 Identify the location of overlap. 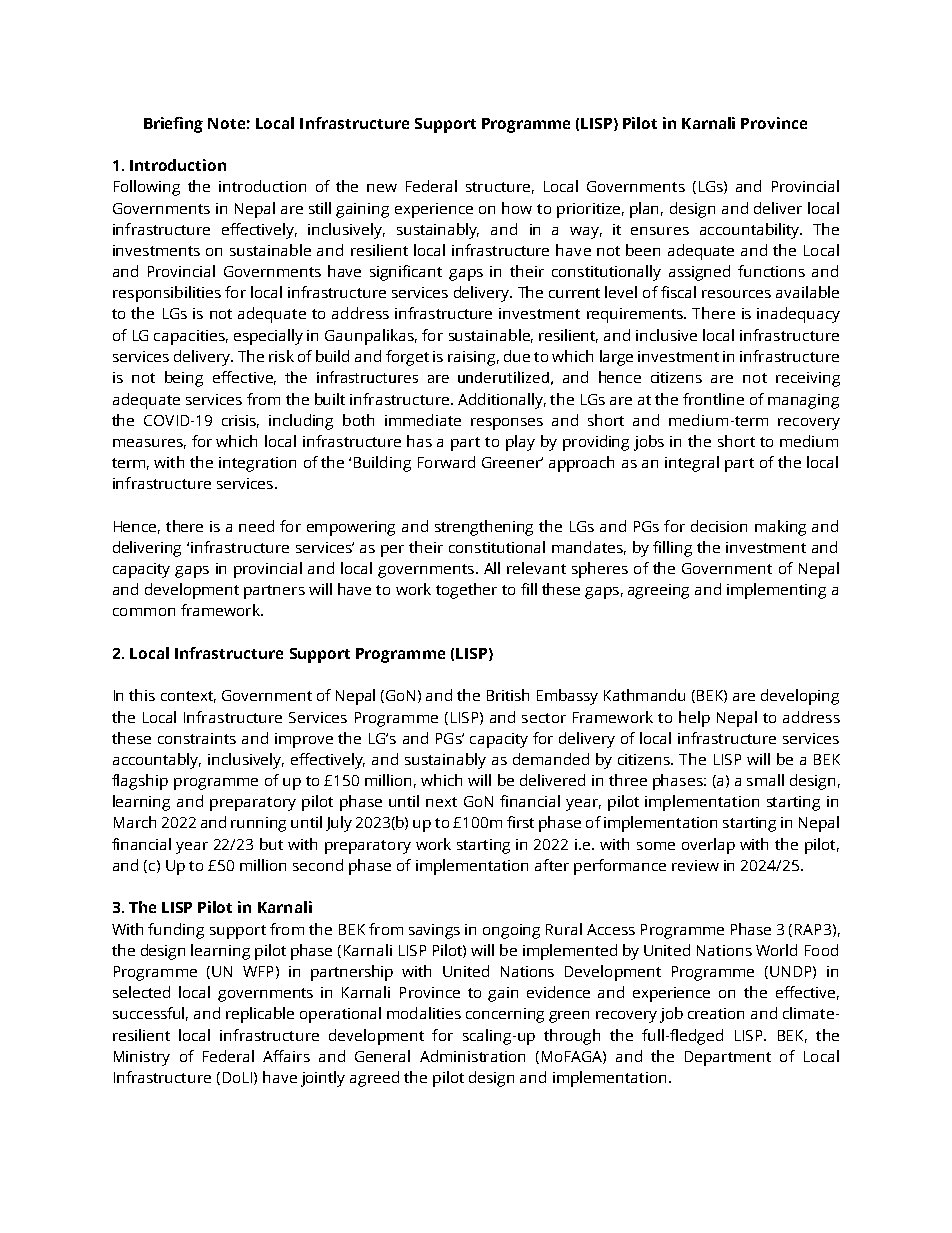
(708, 846).
